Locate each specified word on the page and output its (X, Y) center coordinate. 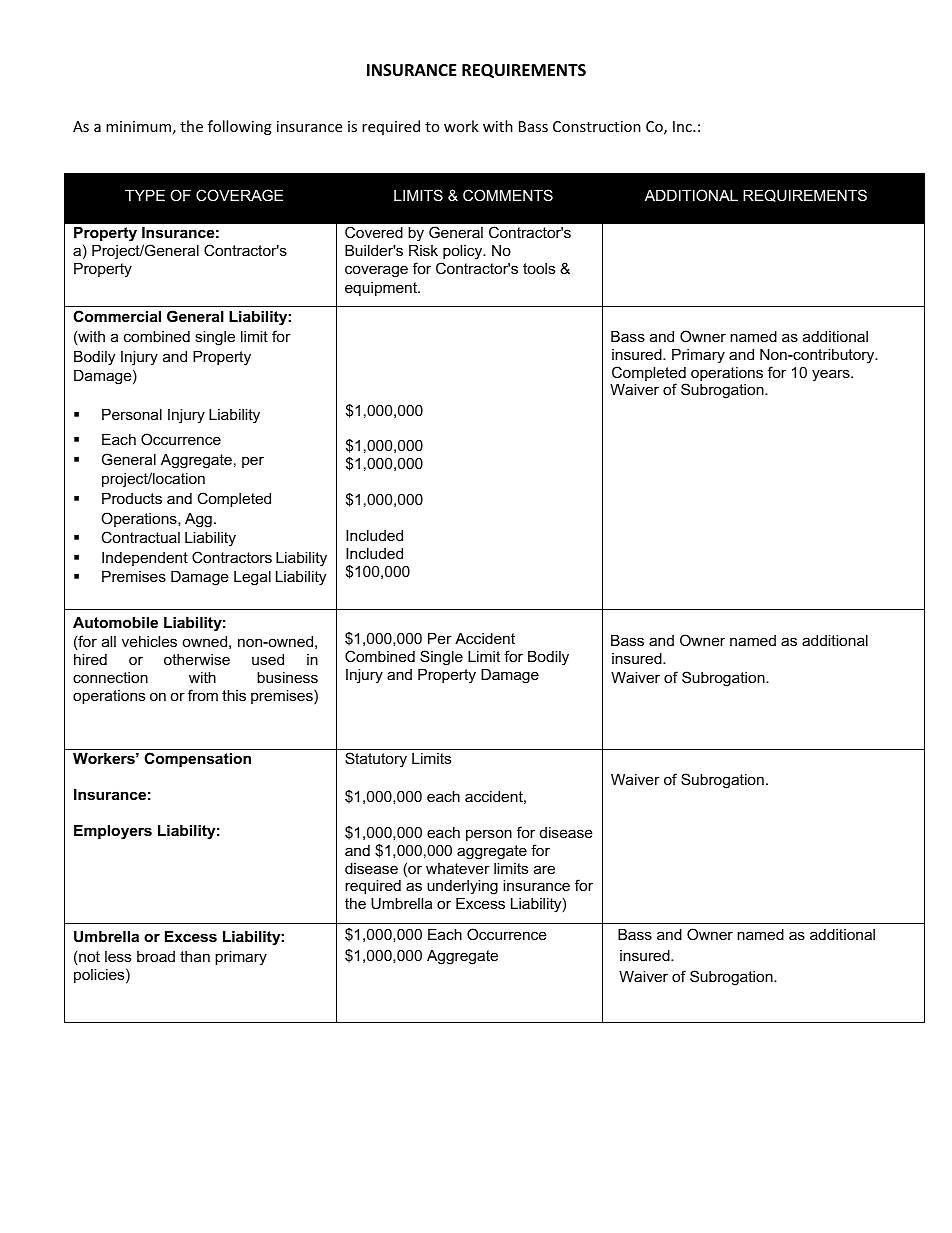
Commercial (117, 316)
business (287, 677)
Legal (252, 578)
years (832, 375)
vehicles (149, 641)
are (544, 869)
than (195, 956)
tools (539, 268)
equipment (382, 289)
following (240, 127)
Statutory (376, 760)
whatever (458, 868)
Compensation (197, 759)
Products (132, 498)
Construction (597, 126)
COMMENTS (508, 195)
